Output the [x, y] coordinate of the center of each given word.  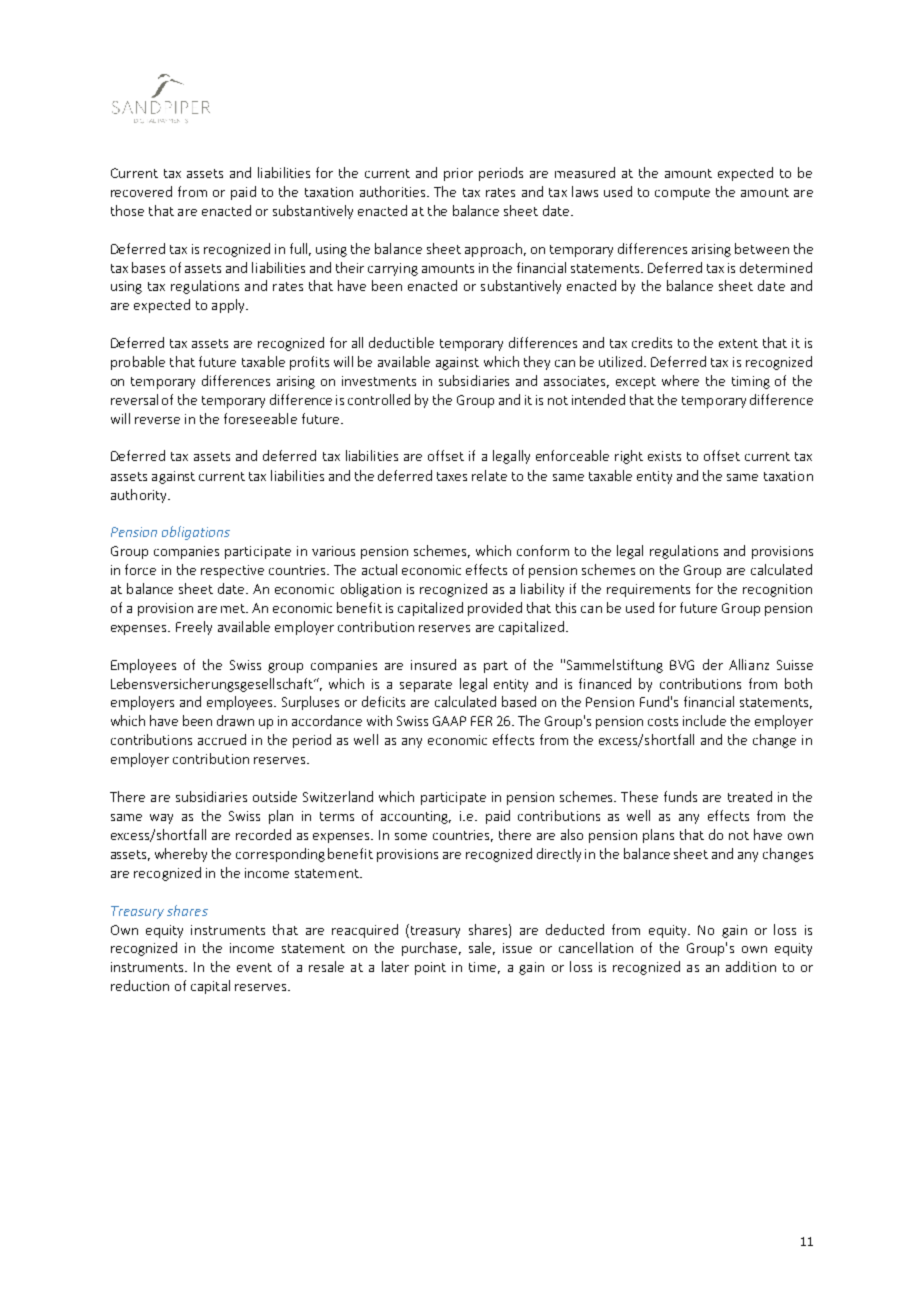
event [254, 967]
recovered [141, 191]
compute [682, 194]
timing [751, 382]
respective [232, 571]
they [537, 363]
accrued [222, 739]
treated [750, 796]
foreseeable [260, 418]
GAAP [449, 721]
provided [495, 609]
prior [458, 174]
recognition [777, 590]
